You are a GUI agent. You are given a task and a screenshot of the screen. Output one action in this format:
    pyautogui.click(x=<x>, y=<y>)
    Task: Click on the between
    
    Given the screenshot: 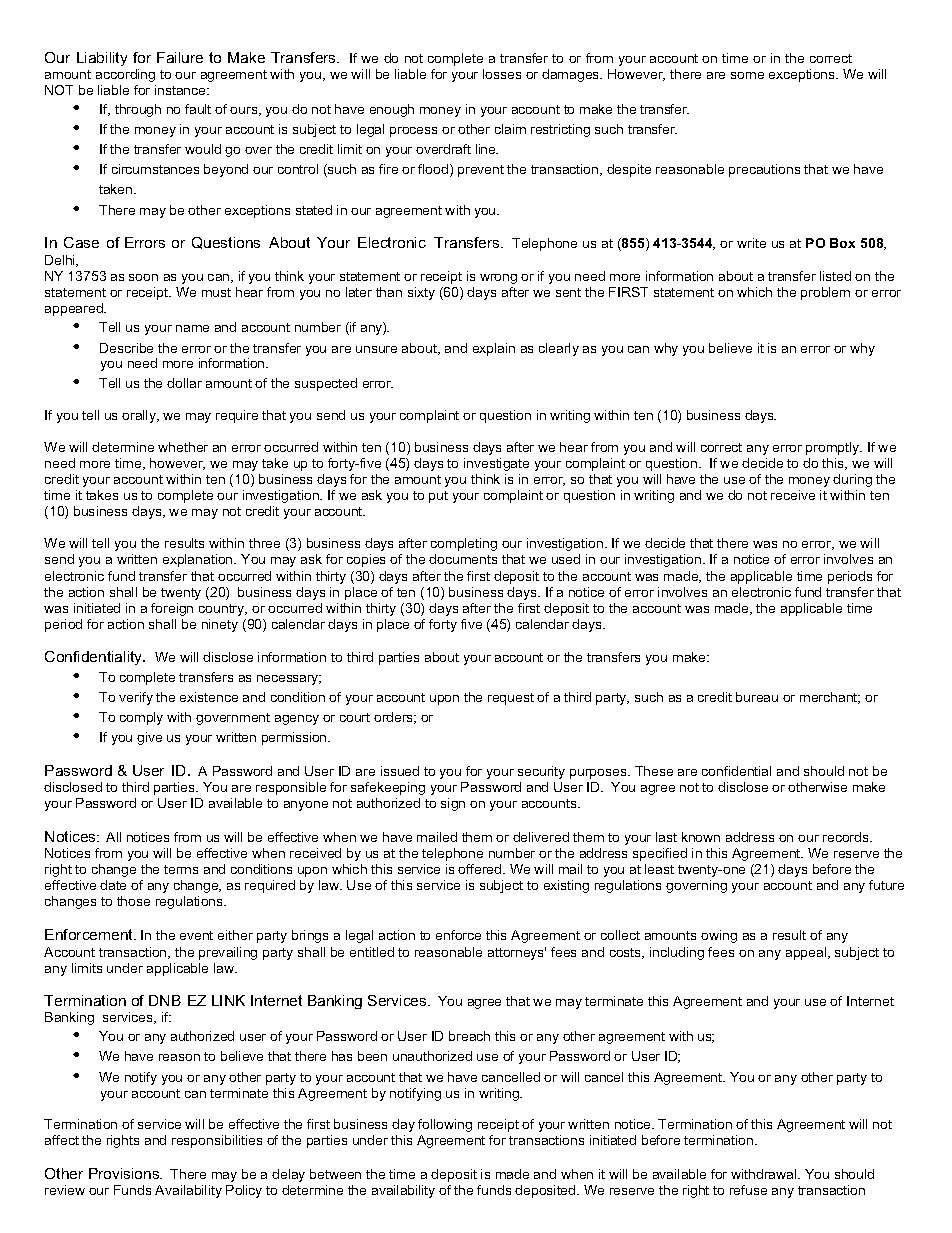 What is the action you would take?
    pyautogui.click(x=335, y=1174)
